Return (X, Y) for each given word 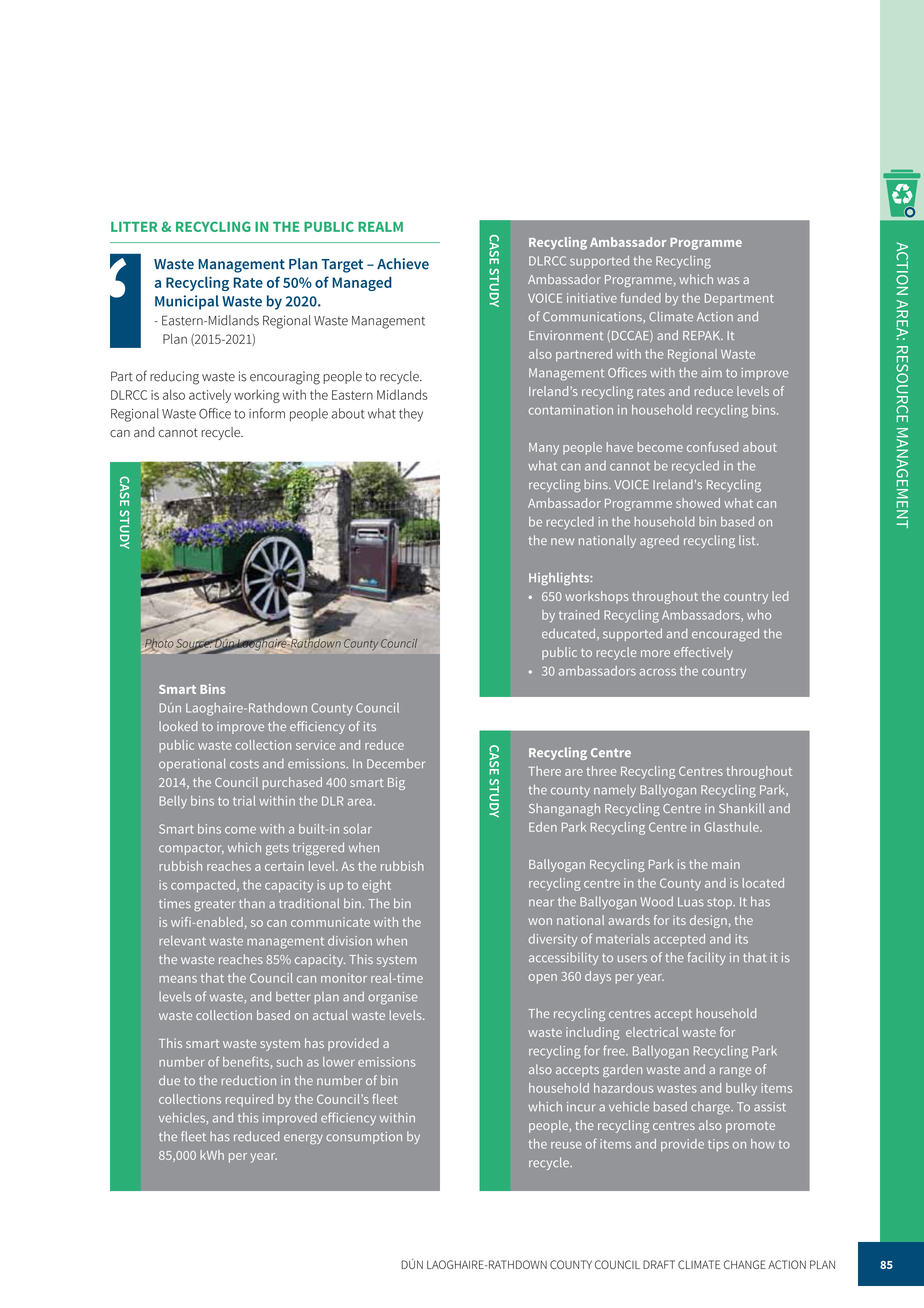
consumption (364, 1138)
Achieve (403, 264)
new (562, 541)
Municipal (187, 302)
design (708, 921)
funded (641, 298)
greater (215, 905)
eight (376, 886)
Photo (158, 644)
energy (303, 1139)
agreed (659, 541)
